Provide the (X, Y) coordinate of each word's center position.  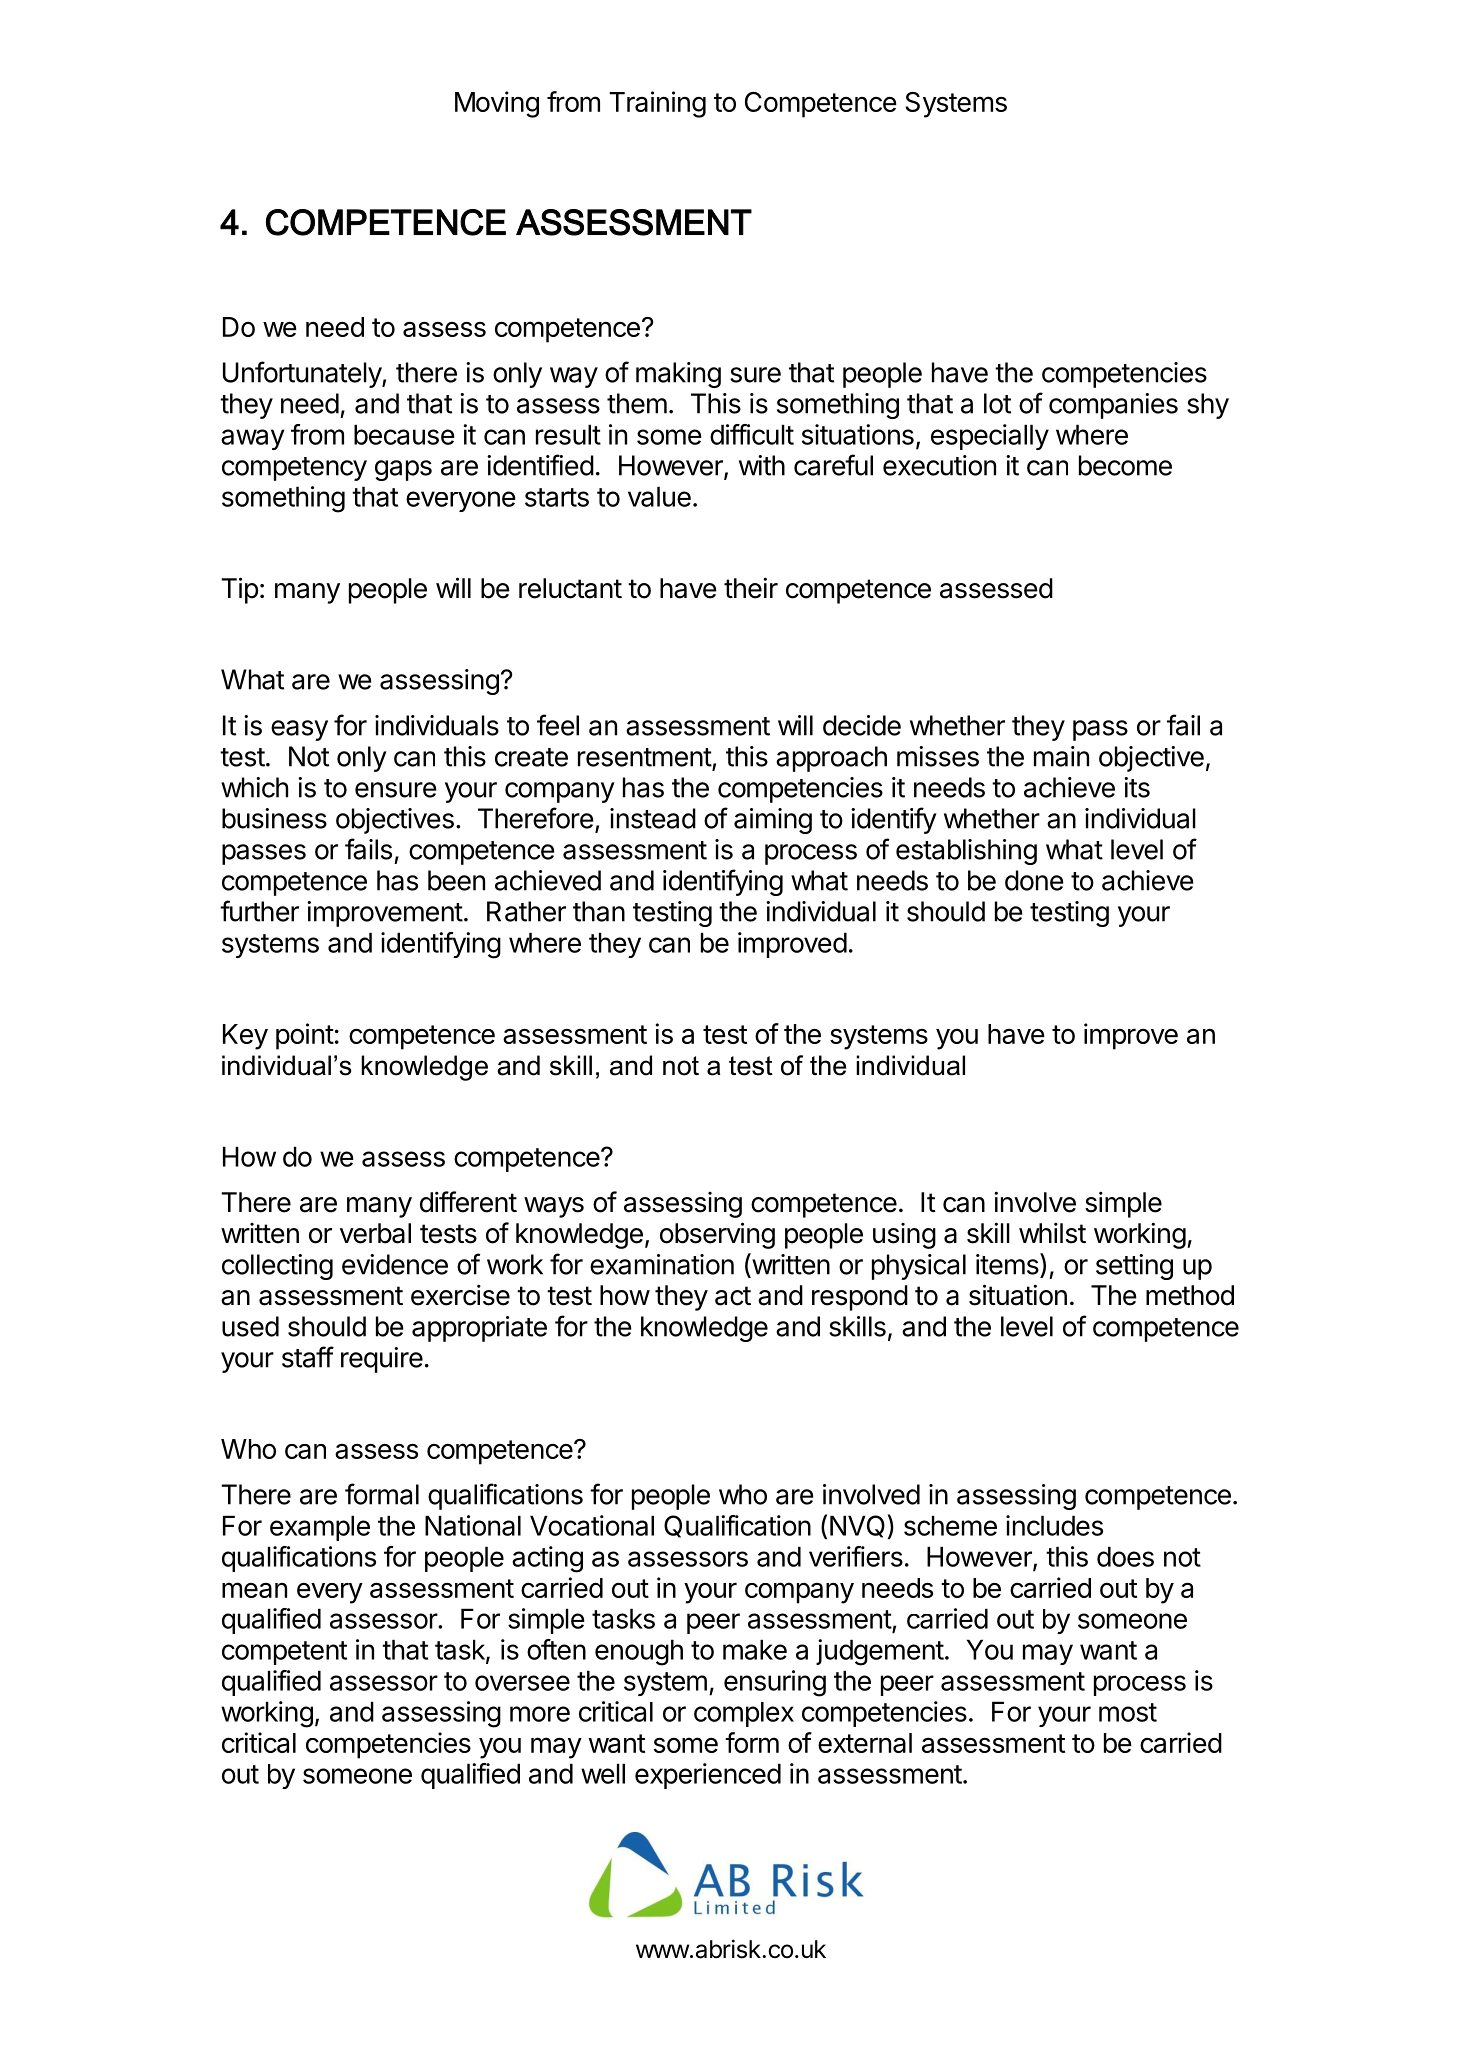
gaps (403, 470)
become (1125, 465)
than (599, 911)
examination (662, 1264)
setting (1134, 1267)
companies (1113, 406)
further (259, 911)
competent (284, 1653)
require (382, 1360)
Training (657, 104)
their (751, 588)
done (1034, 880)
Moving (497, 104)
